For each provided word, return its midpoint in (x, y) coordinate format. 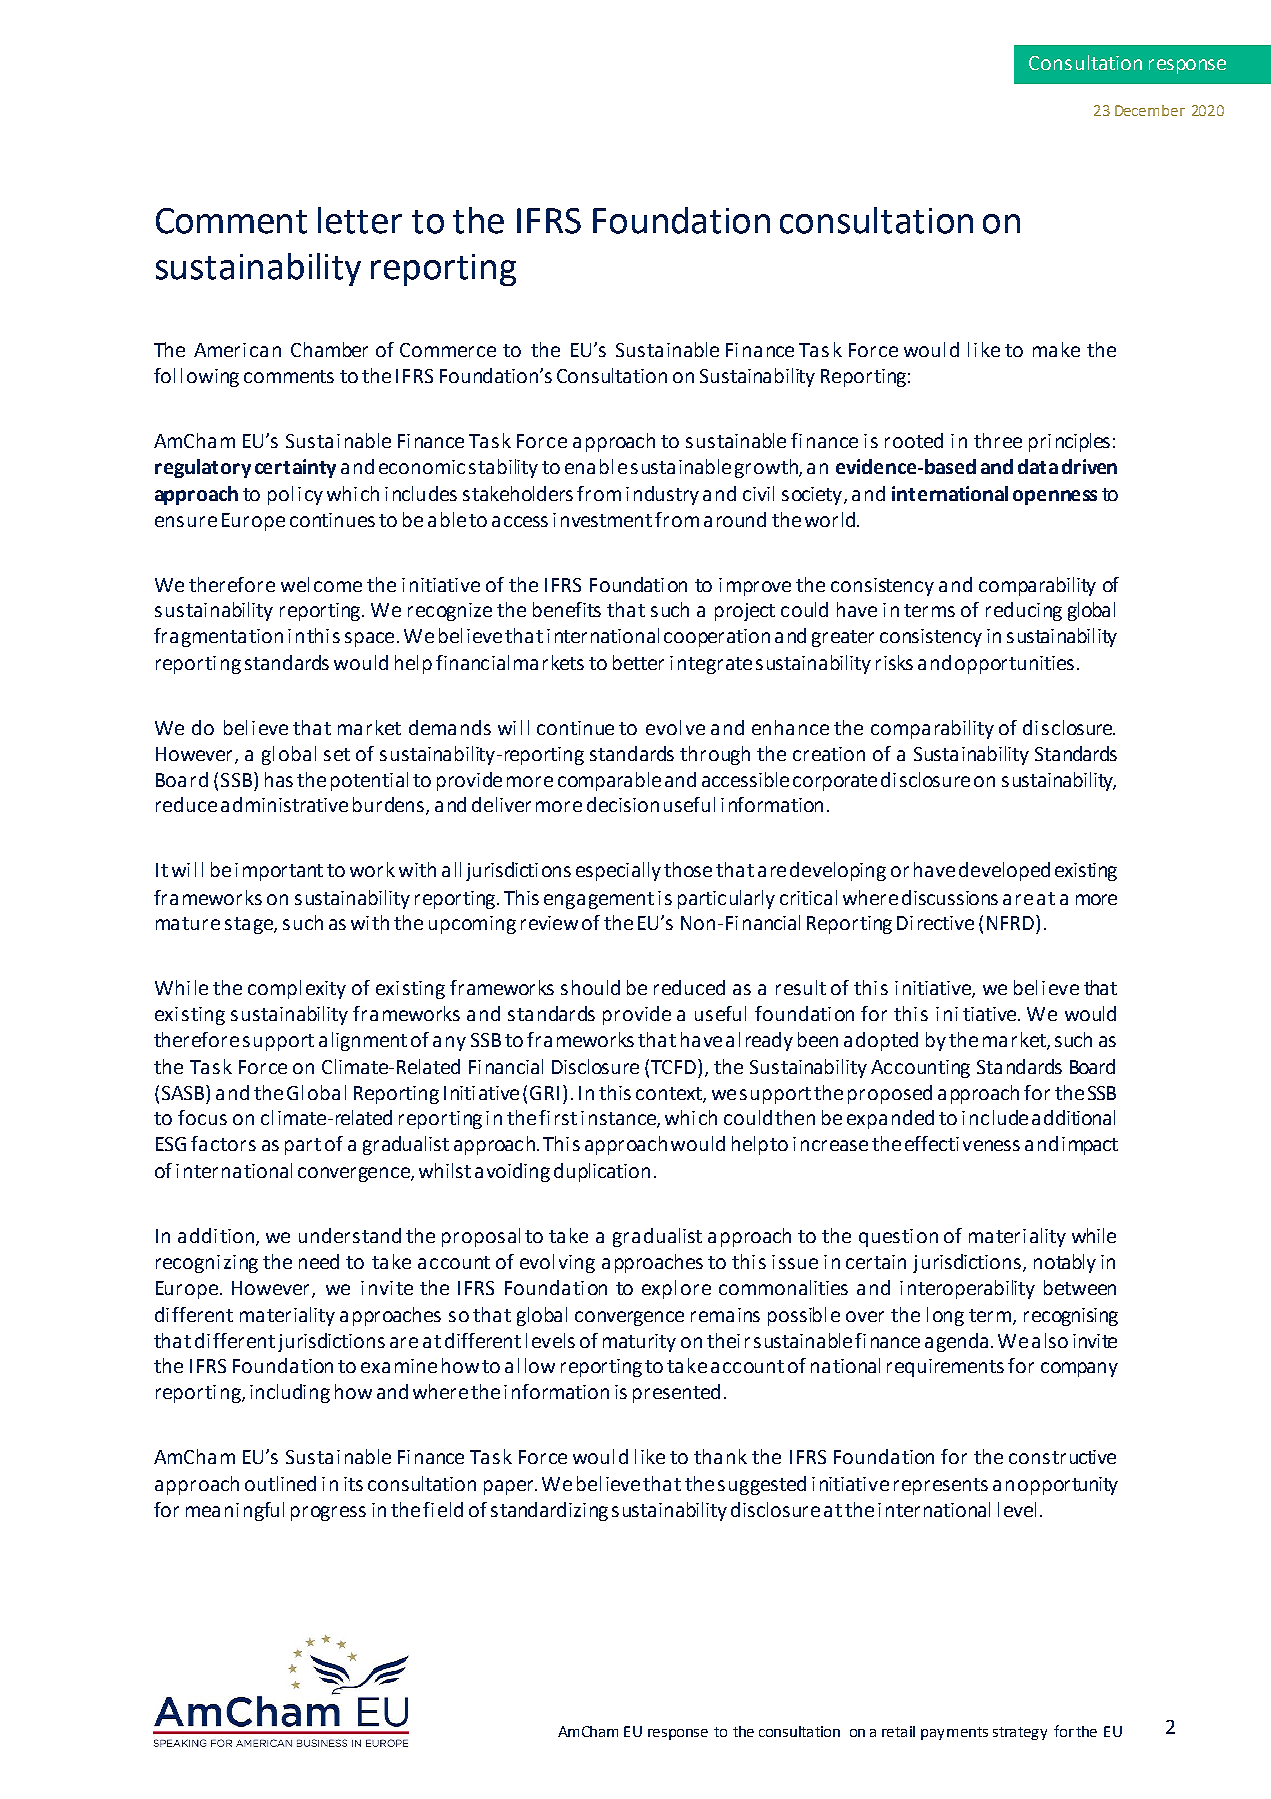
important (279, 872)
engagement (599, 900)
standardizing (549, 1511)
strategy (1020, 1733)
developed (1004, 871)
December (1150, 110)
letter (360, 220)
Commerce (448, 350)
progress (328, 1513)
